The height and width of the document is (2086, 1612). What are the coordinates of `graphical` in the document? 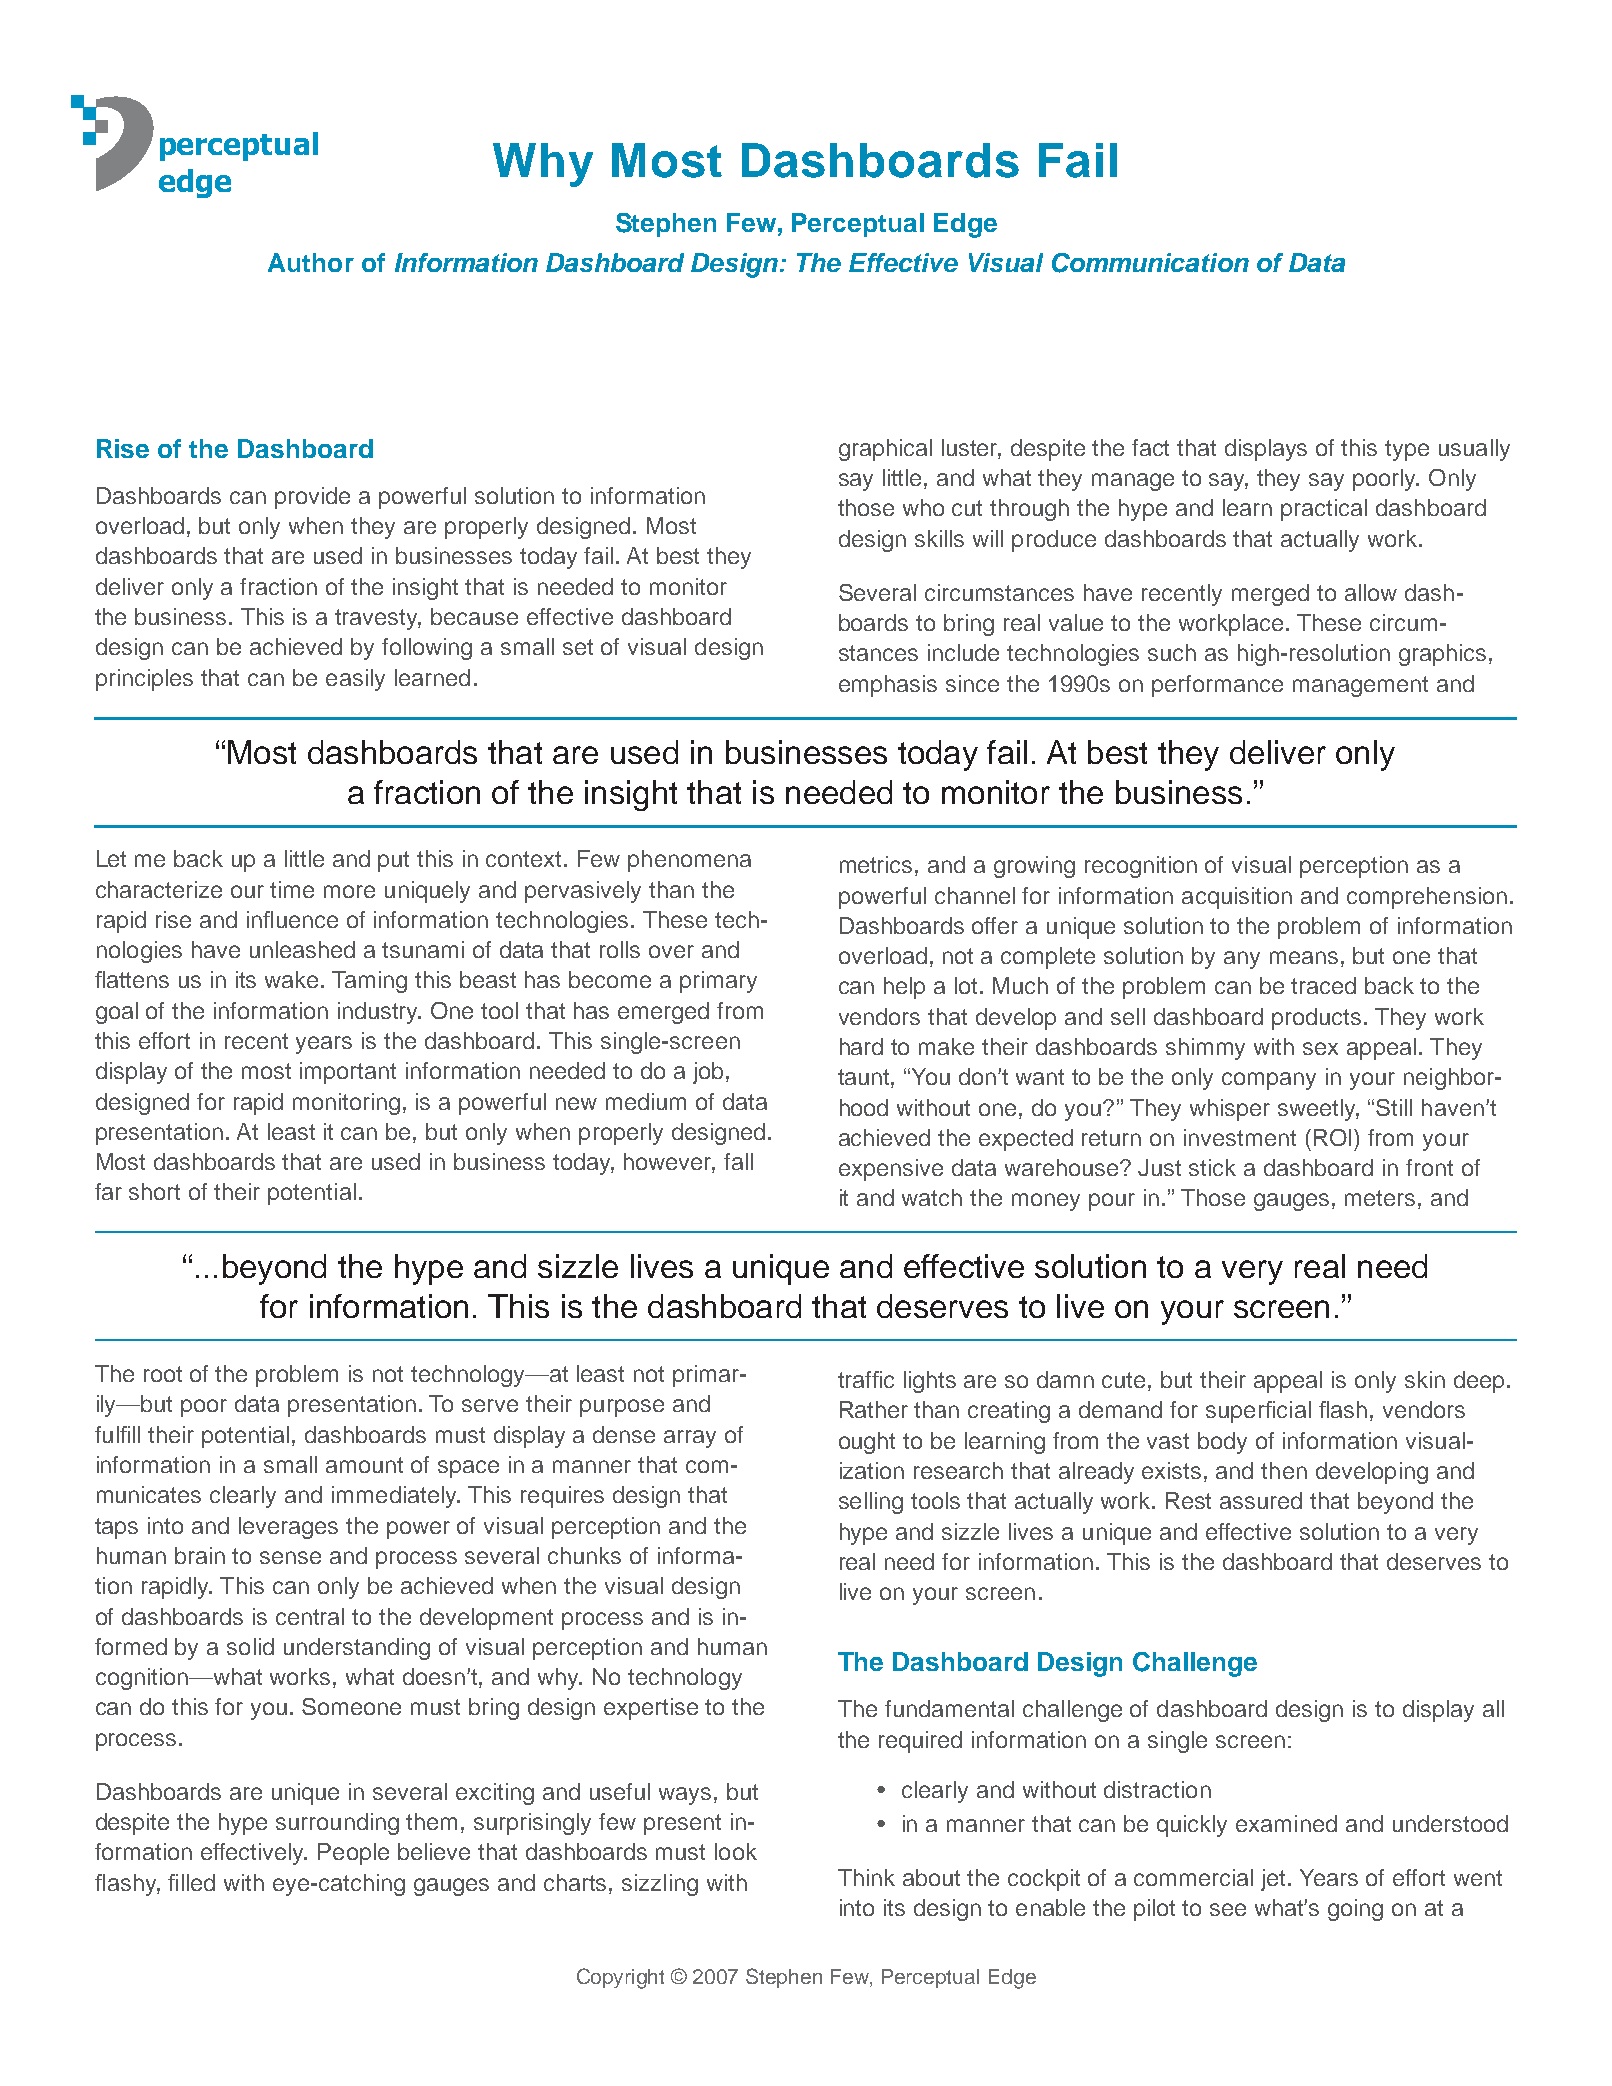 It's located at (885, 450).
